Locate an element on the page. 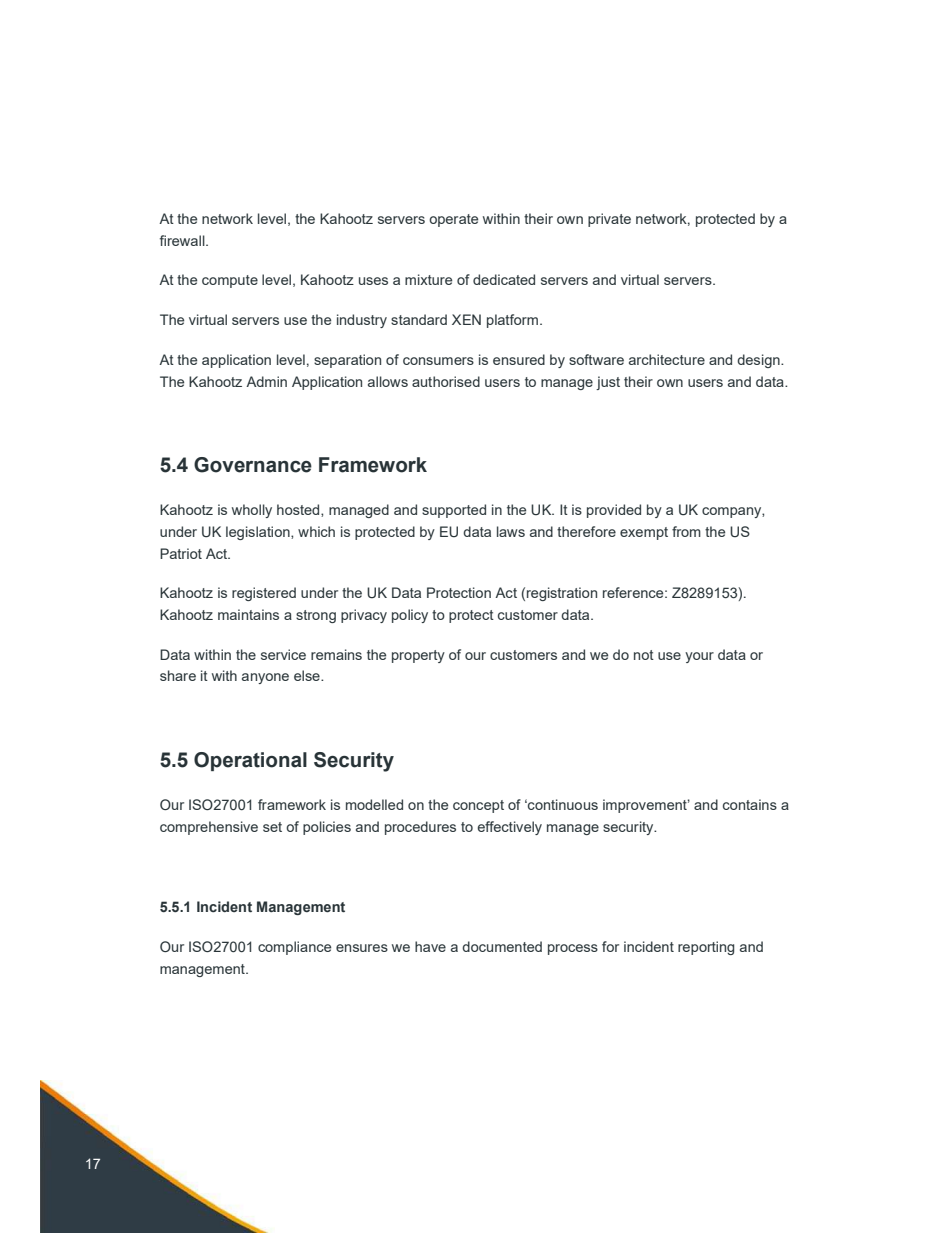  compliance is located at coordinates (294, 948).
